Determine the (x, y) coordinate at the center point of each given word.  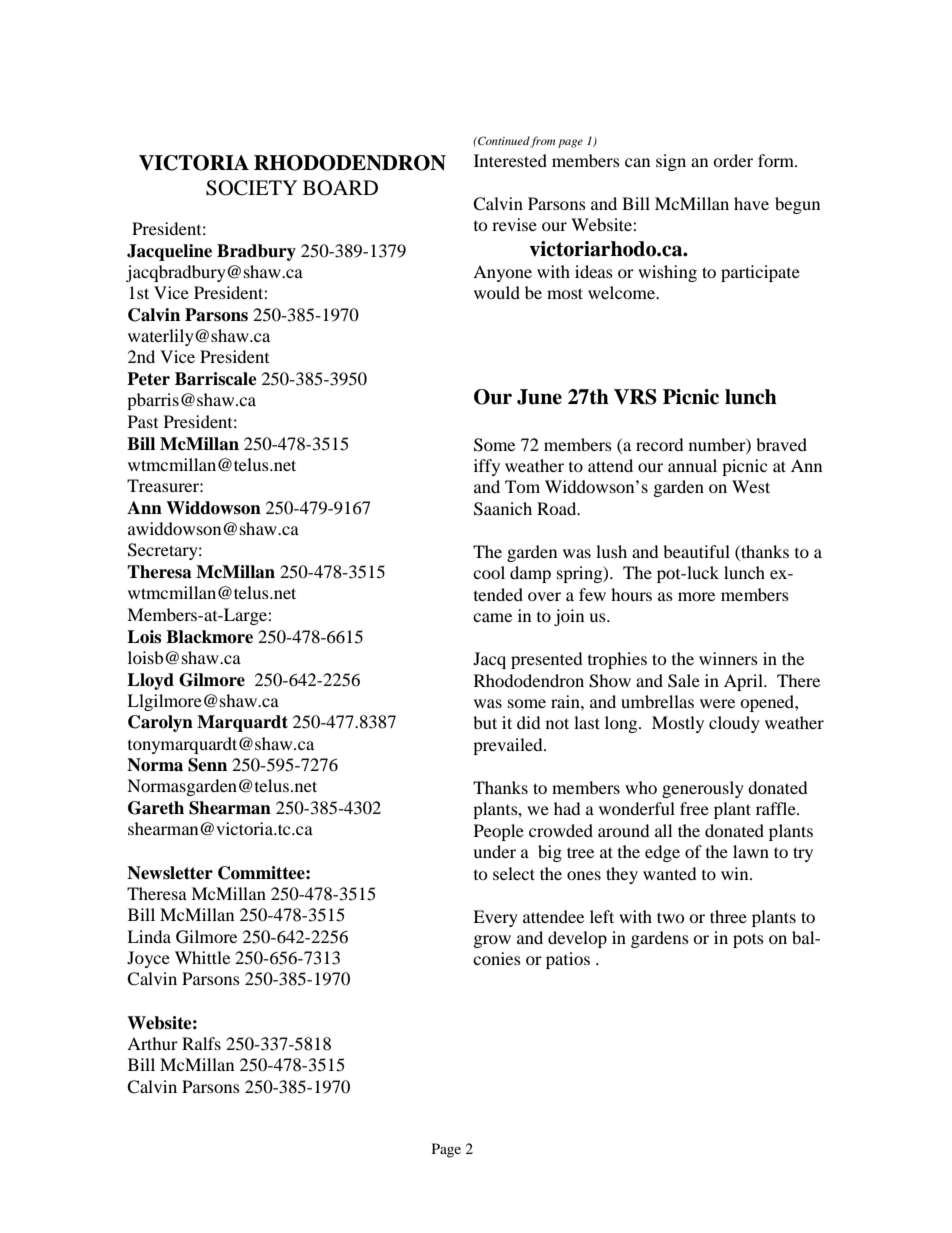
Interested (510, 160)
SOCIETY (251, 188)
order (733, 160)
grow (492, 941)
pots (748, 940)
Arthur (152, 1043)
